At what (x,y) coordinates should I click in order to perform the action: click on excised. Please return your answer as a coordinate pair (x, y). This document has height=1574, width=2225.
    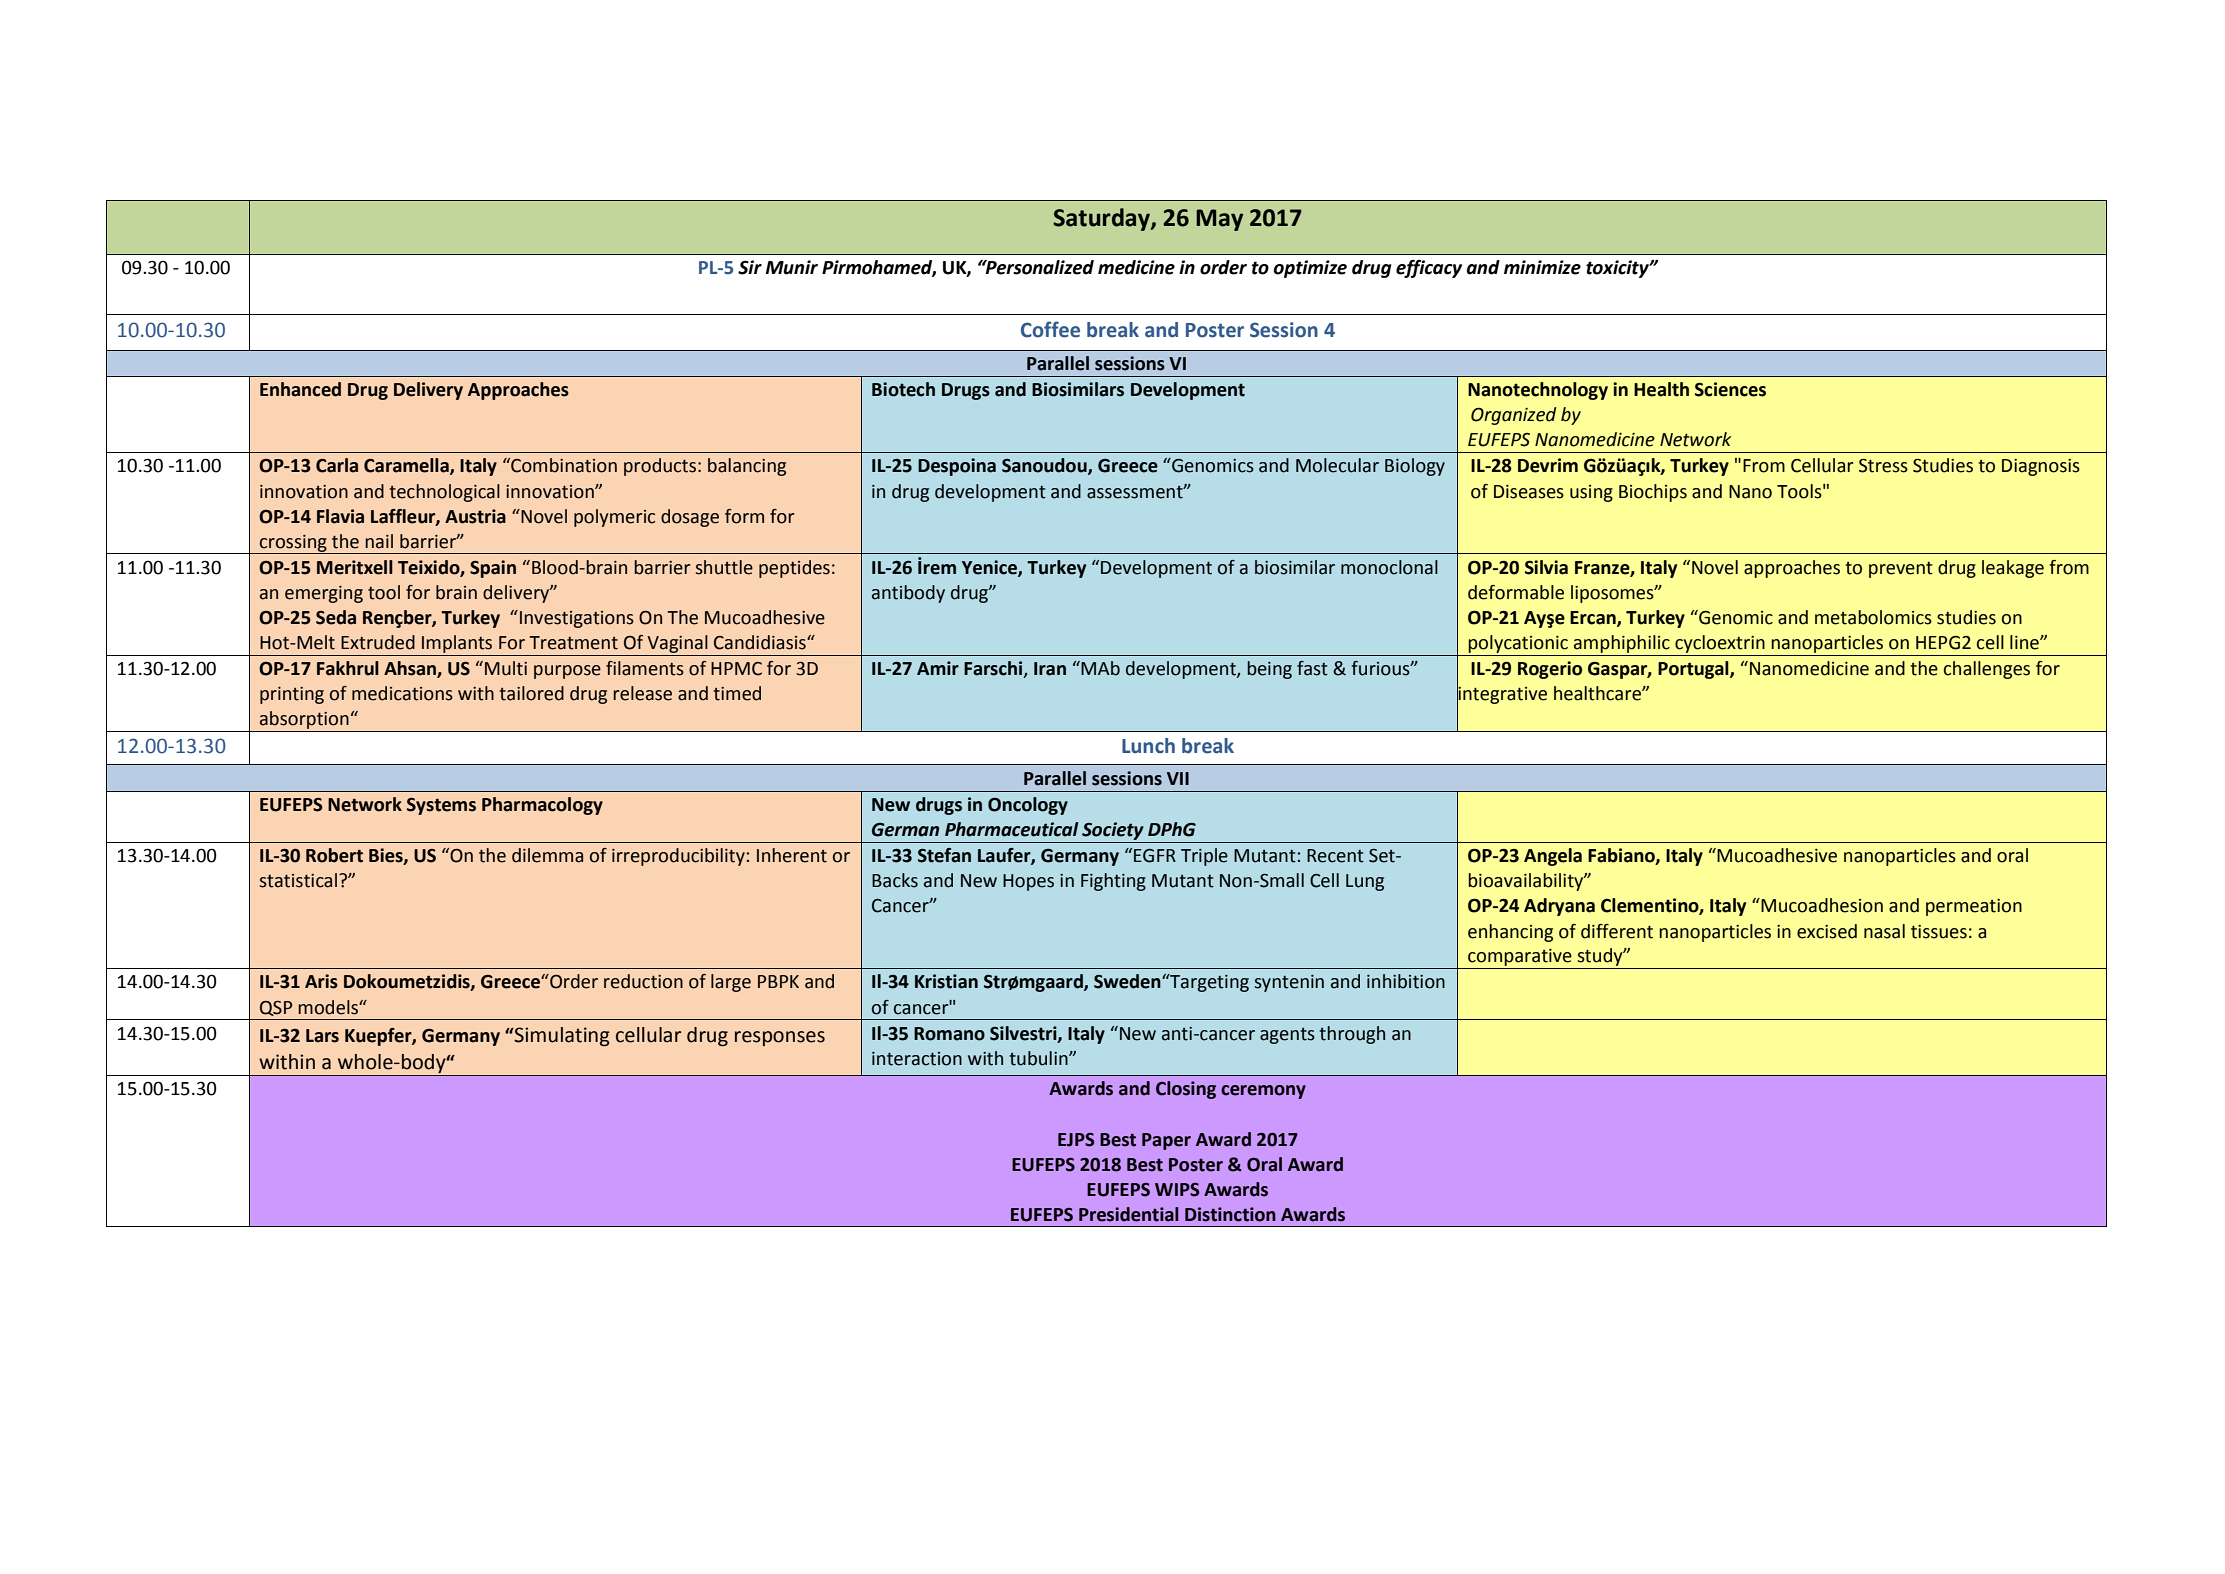
    Looking at the image, I should click on (1827, 931).
